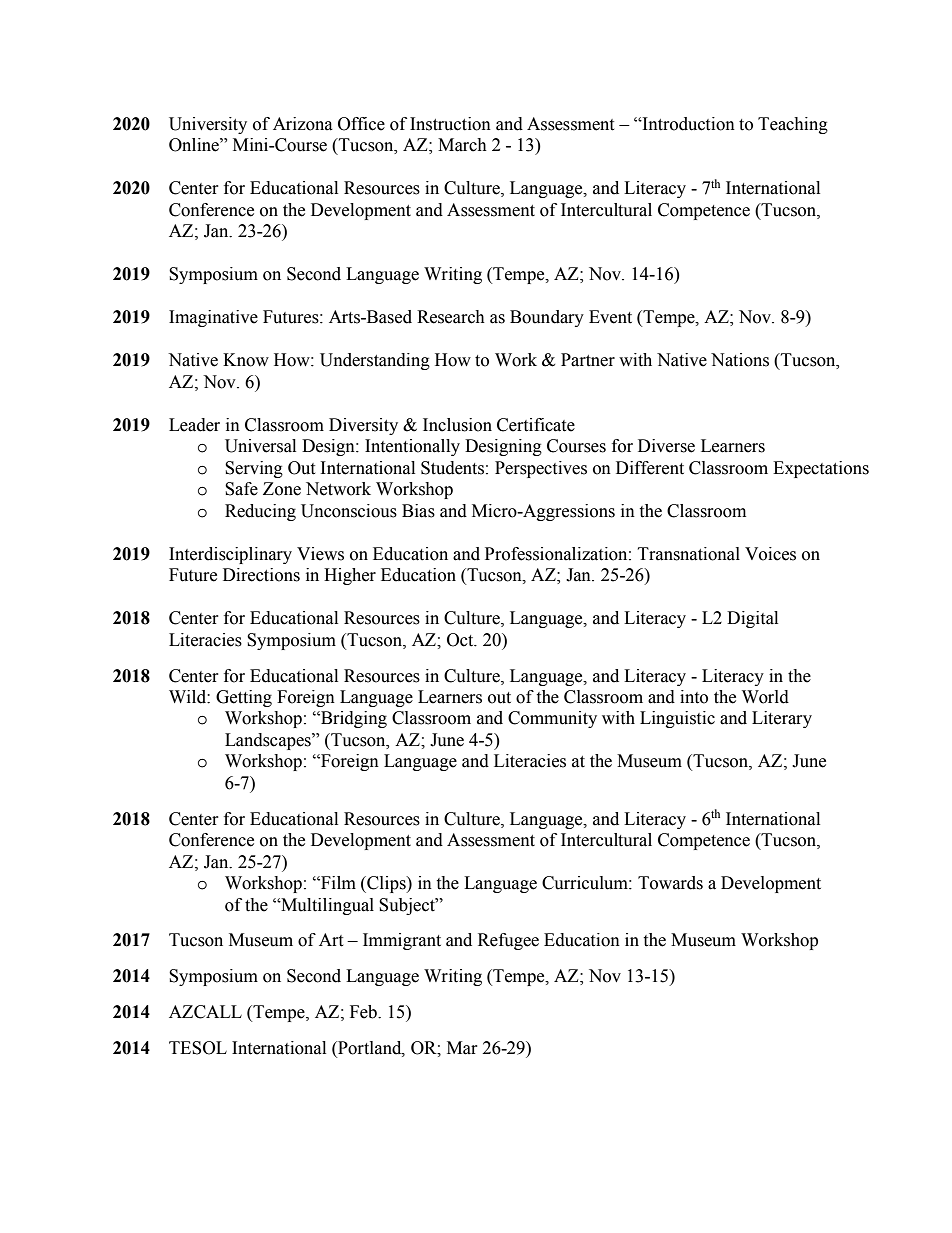 This image has height=1233, width=952. Describe the element at coordinates (326, 906) in the image. I see `Multilingual` at that location.
